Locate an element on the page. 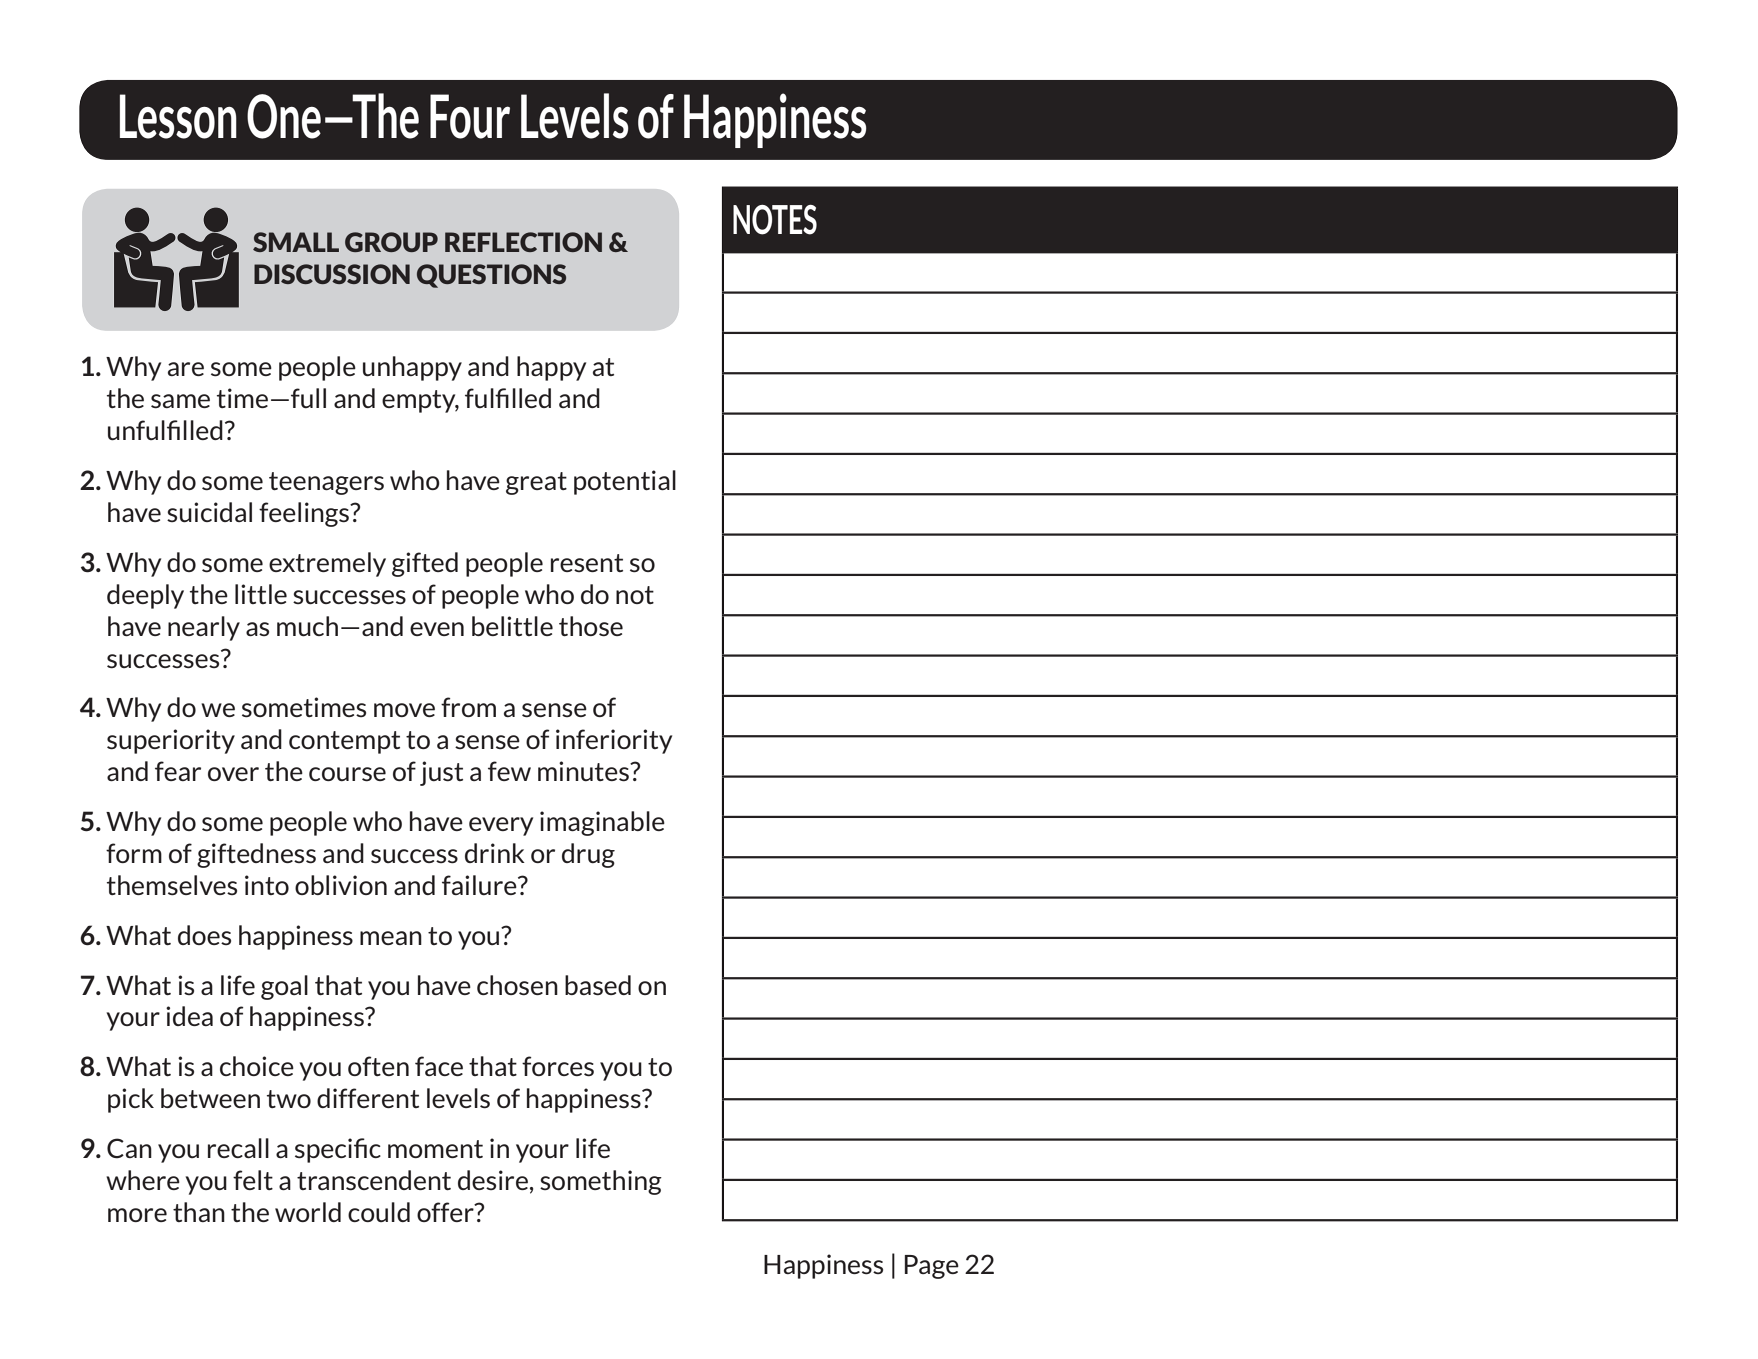  Lesson is located at coordinates (178, 116).
